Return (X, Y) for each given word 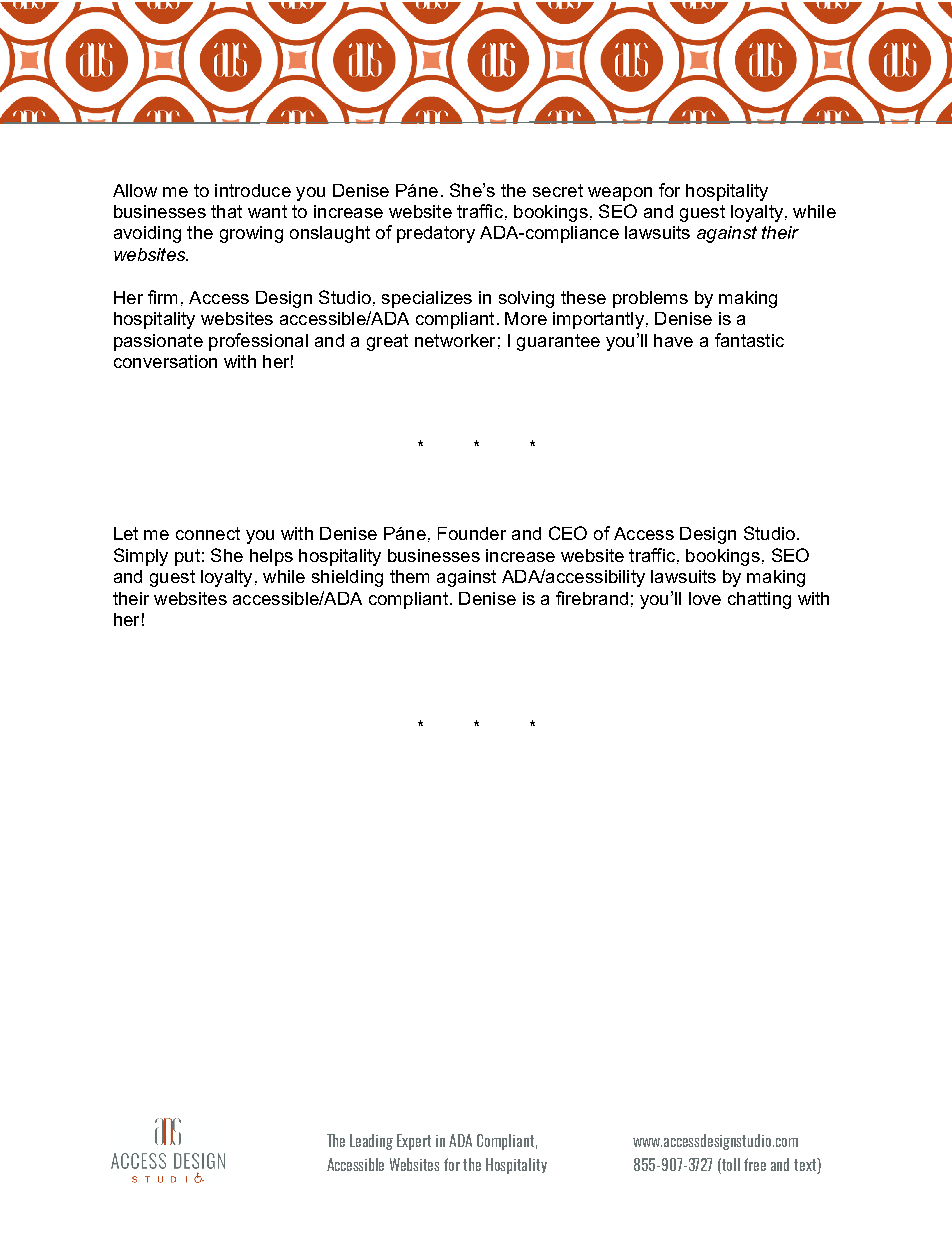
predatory (436, 234)
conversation (165, 361)
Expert (414, 1142)
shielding (347, 578)
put (187, 557)
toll (731, 1164)
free (755, 1164)
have (673, 340)
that (226, 211)
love (705, 598)
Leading (371, 1142)
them (409, 576)
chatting (759, 600)
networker (455, 340)
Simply (141, 557)
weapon (620, 194)
